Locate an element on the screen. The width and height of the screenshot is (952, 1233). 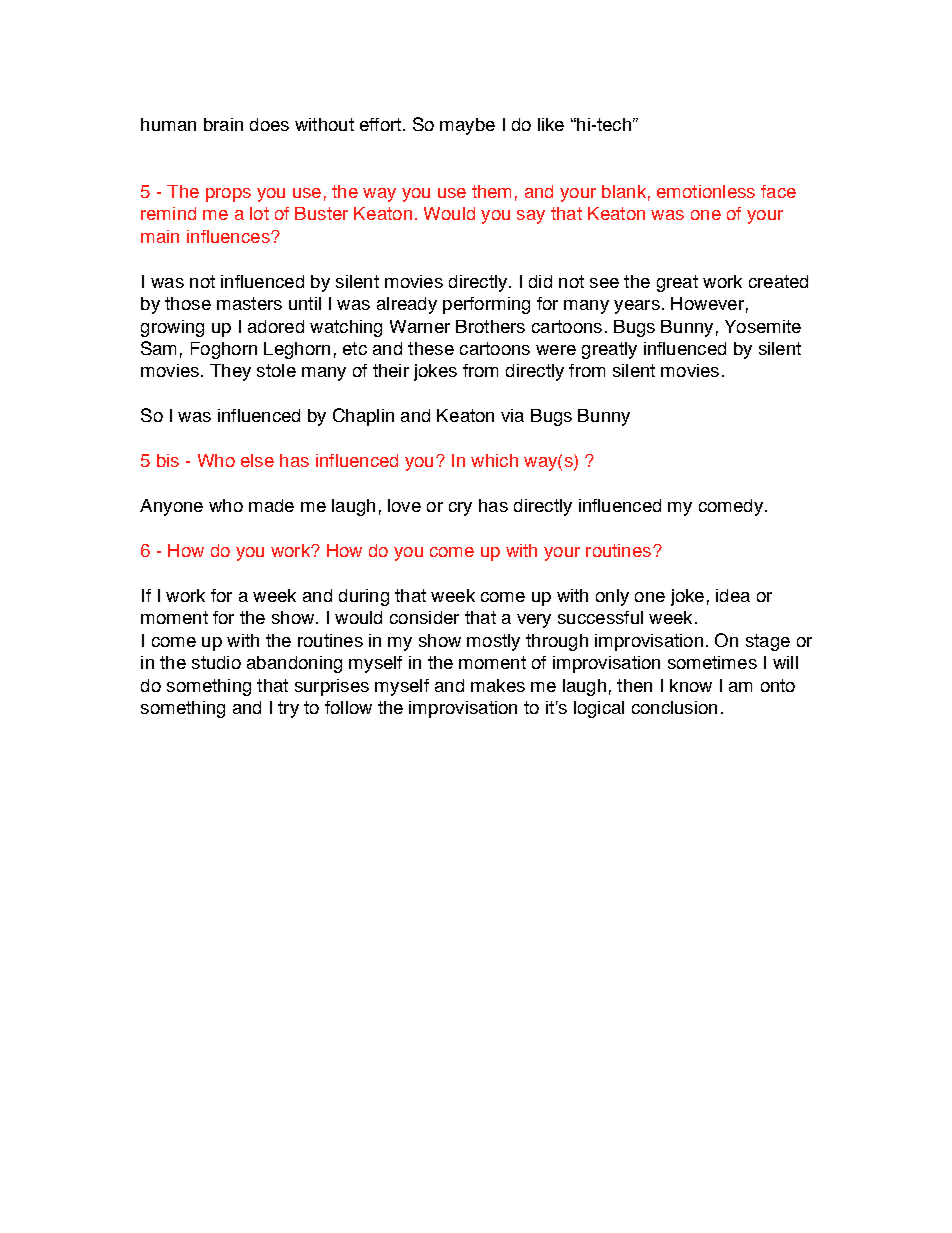
via is located at coordinates (512, 415).
